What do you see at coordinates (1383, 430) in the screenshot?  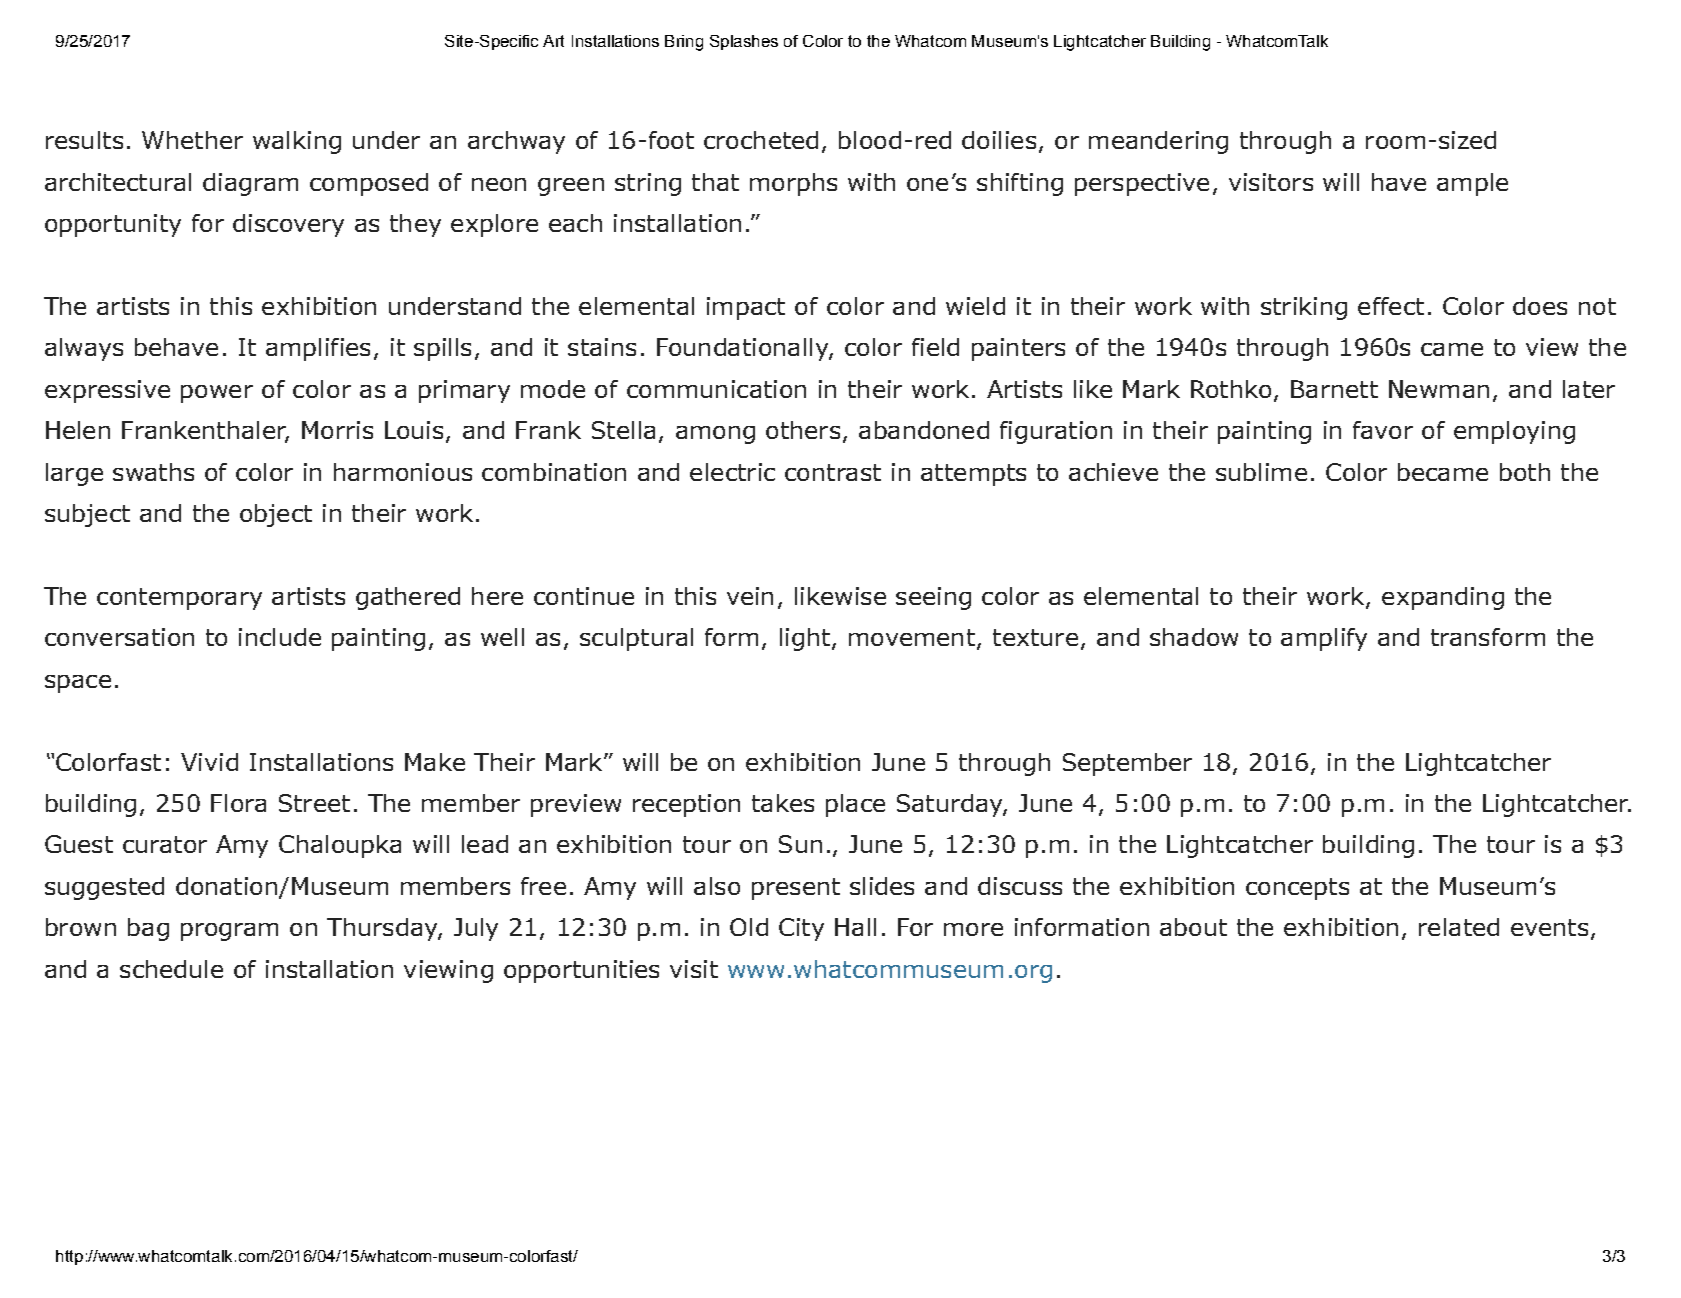 I see `favor` at bounding box center [1383, 430].
